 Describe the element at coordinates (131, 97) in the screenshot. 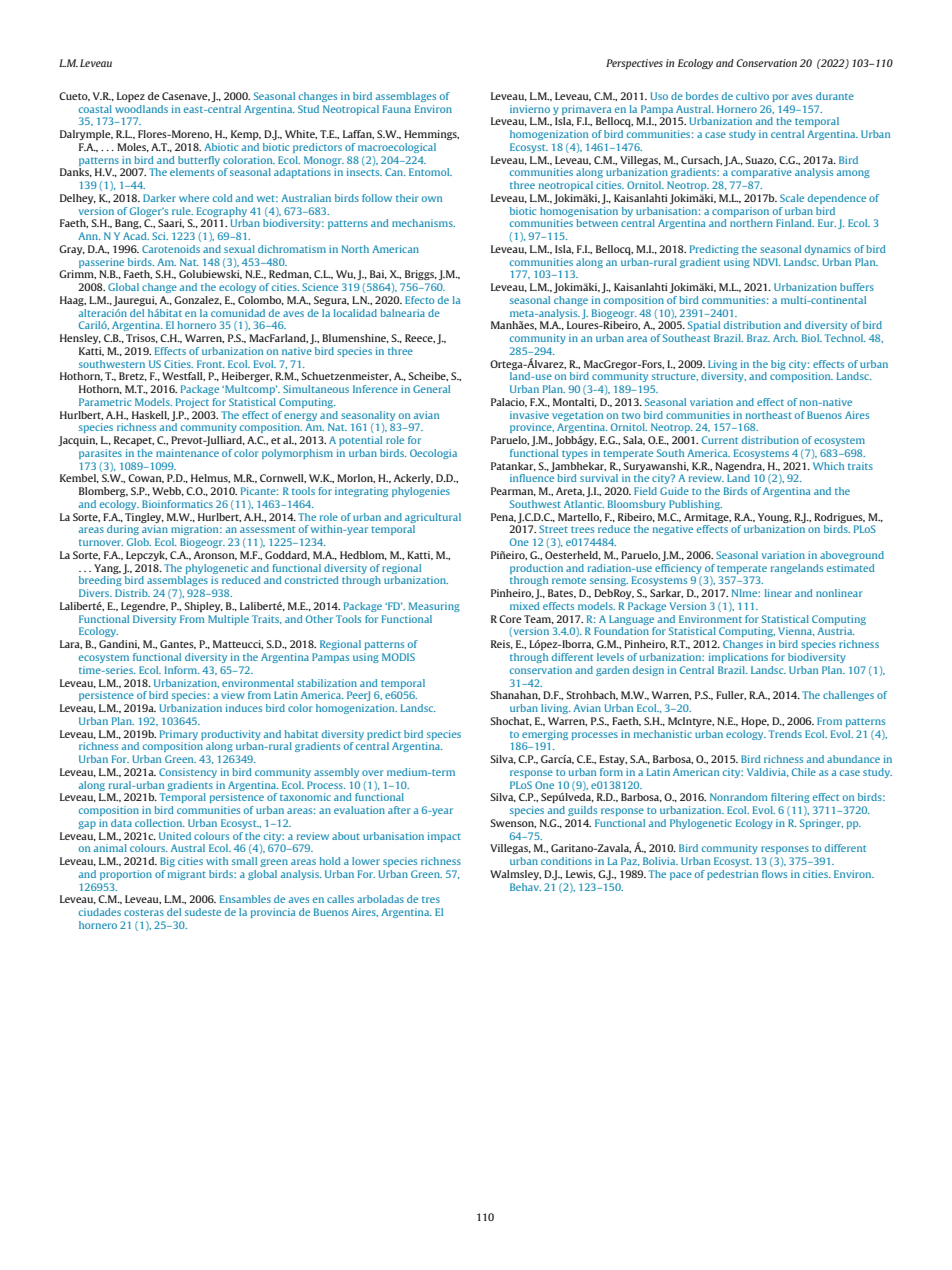

I see `Lopez` at that location.
